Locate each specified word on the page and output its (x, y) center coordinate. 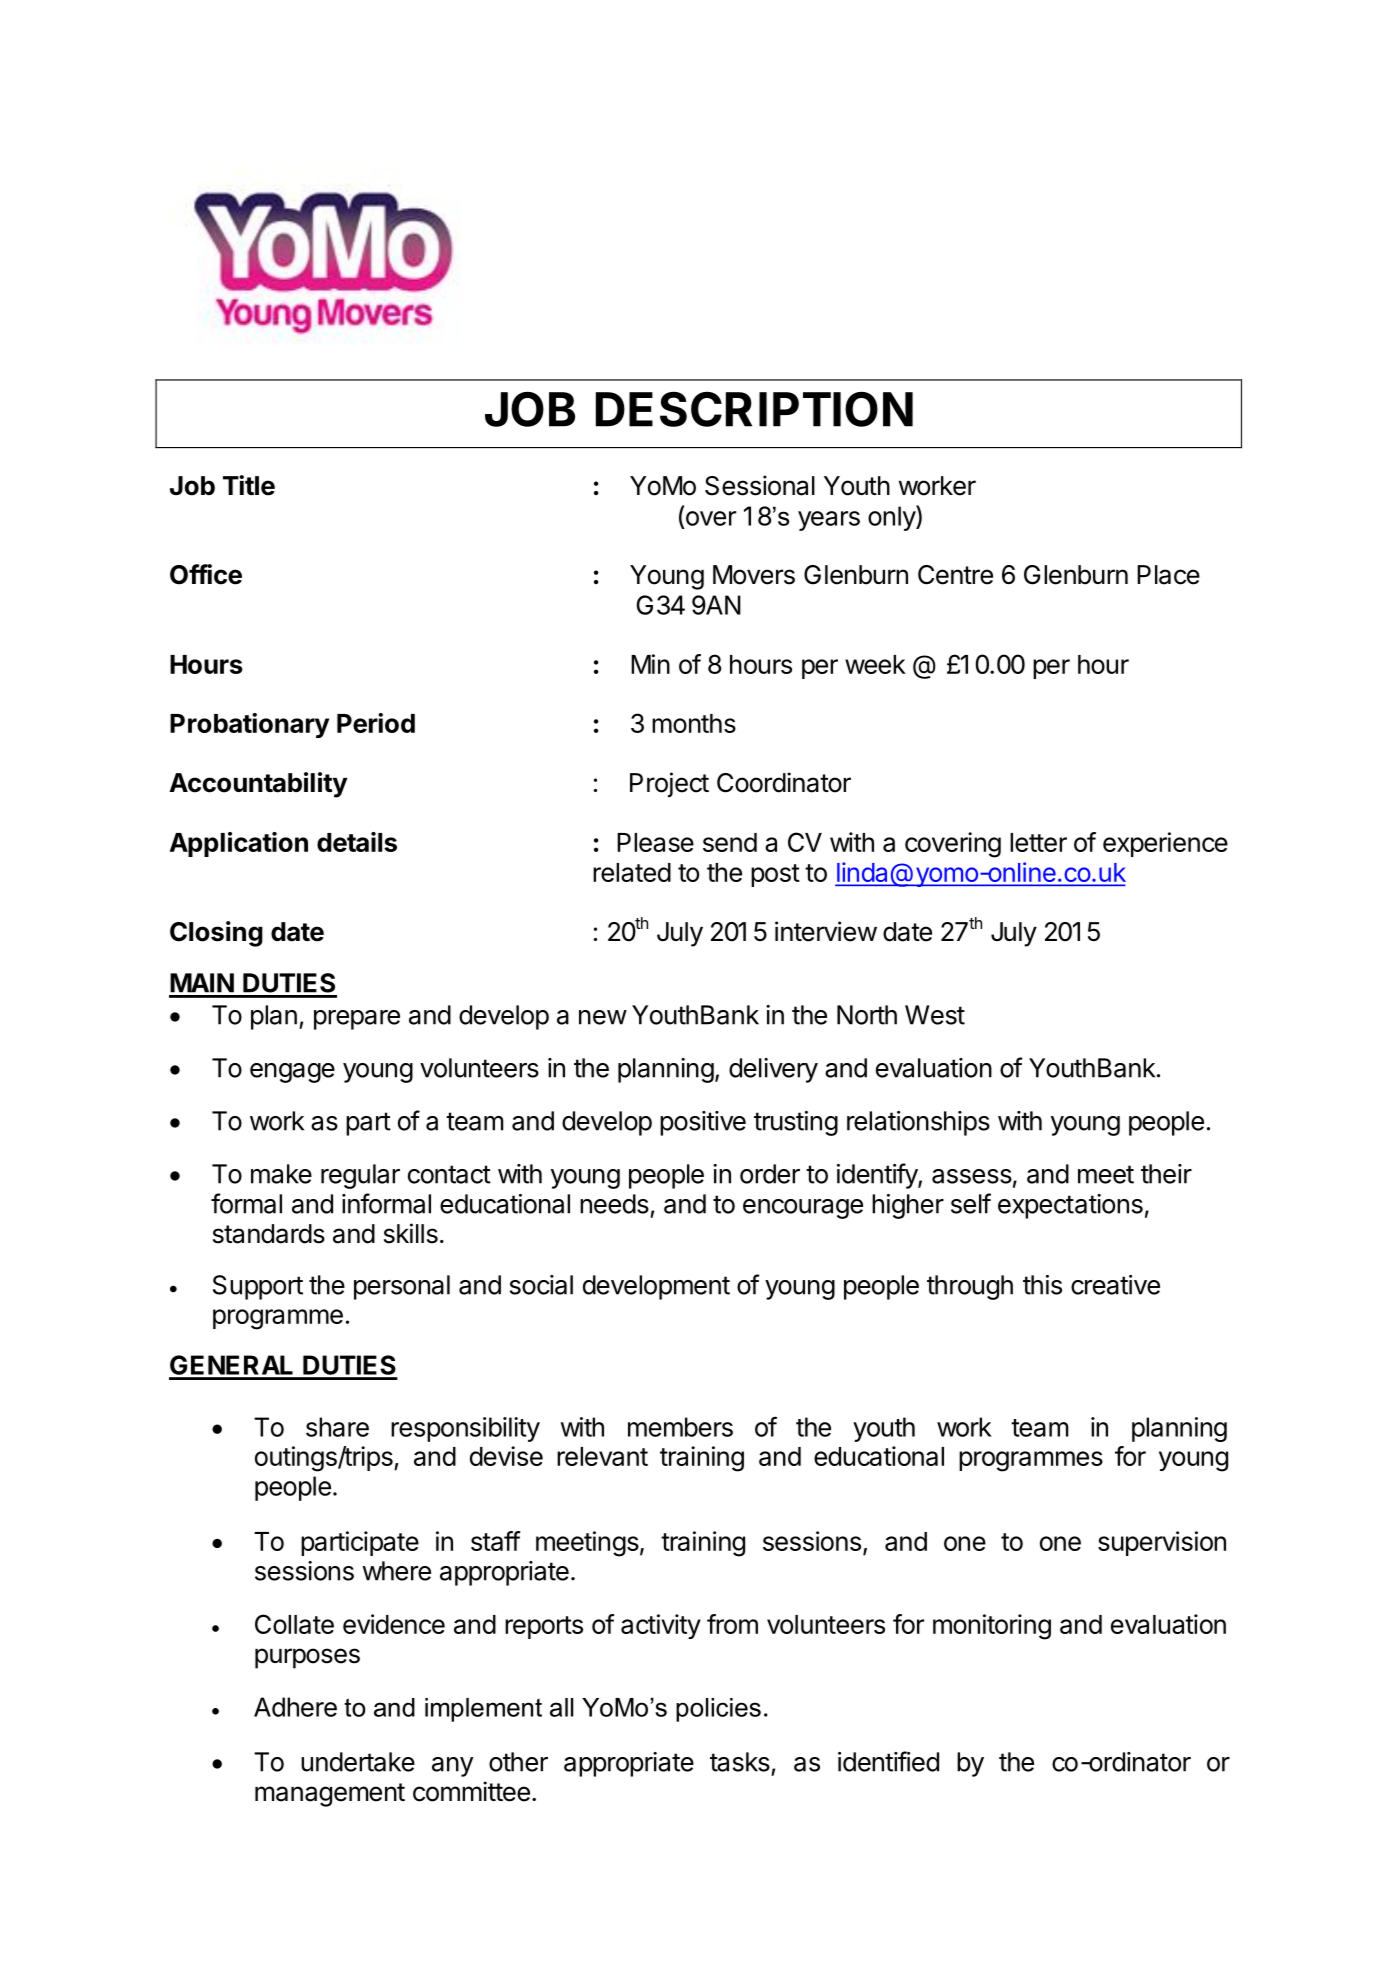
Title (249, 485)
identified (888, 1761)
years (829, 521)
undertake (358, 1762)
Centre (955, 575)
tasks (740, 1762)
